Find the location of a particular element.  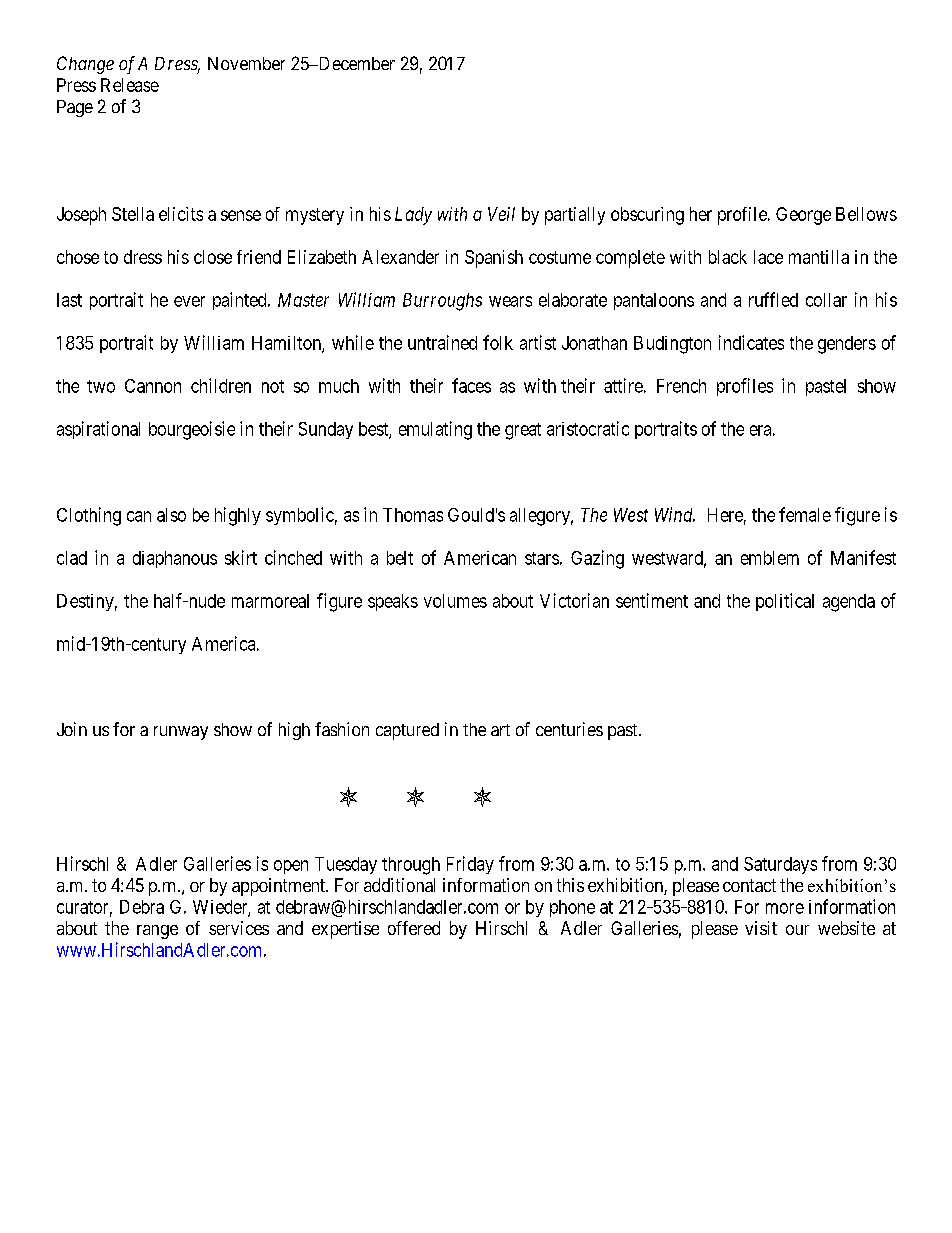

Burroughs is located at coordinates (442, 302).
